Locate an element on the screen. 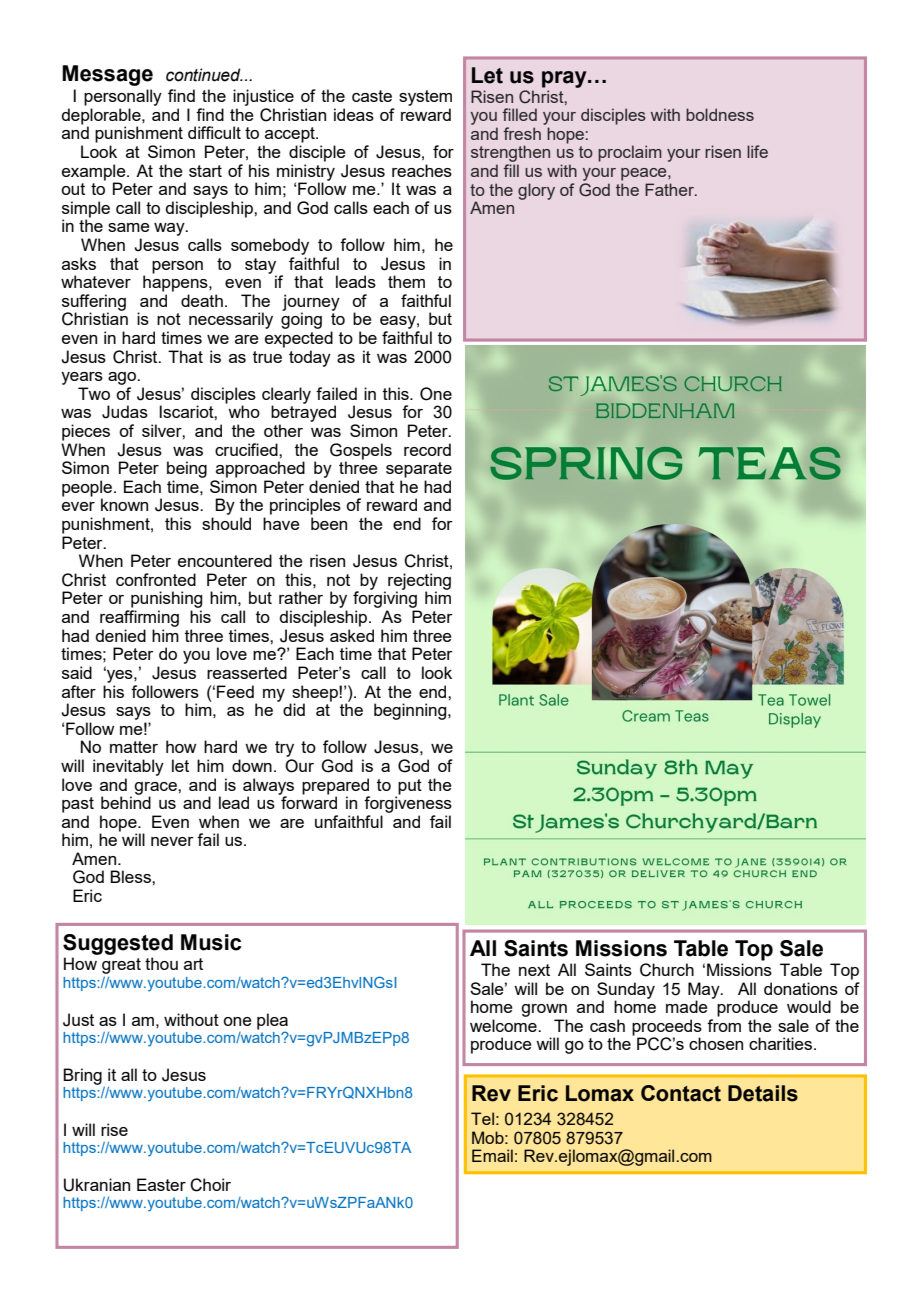 The width and height of the screenshot is (924, 1308). being is located at coordinates (187, 469).
